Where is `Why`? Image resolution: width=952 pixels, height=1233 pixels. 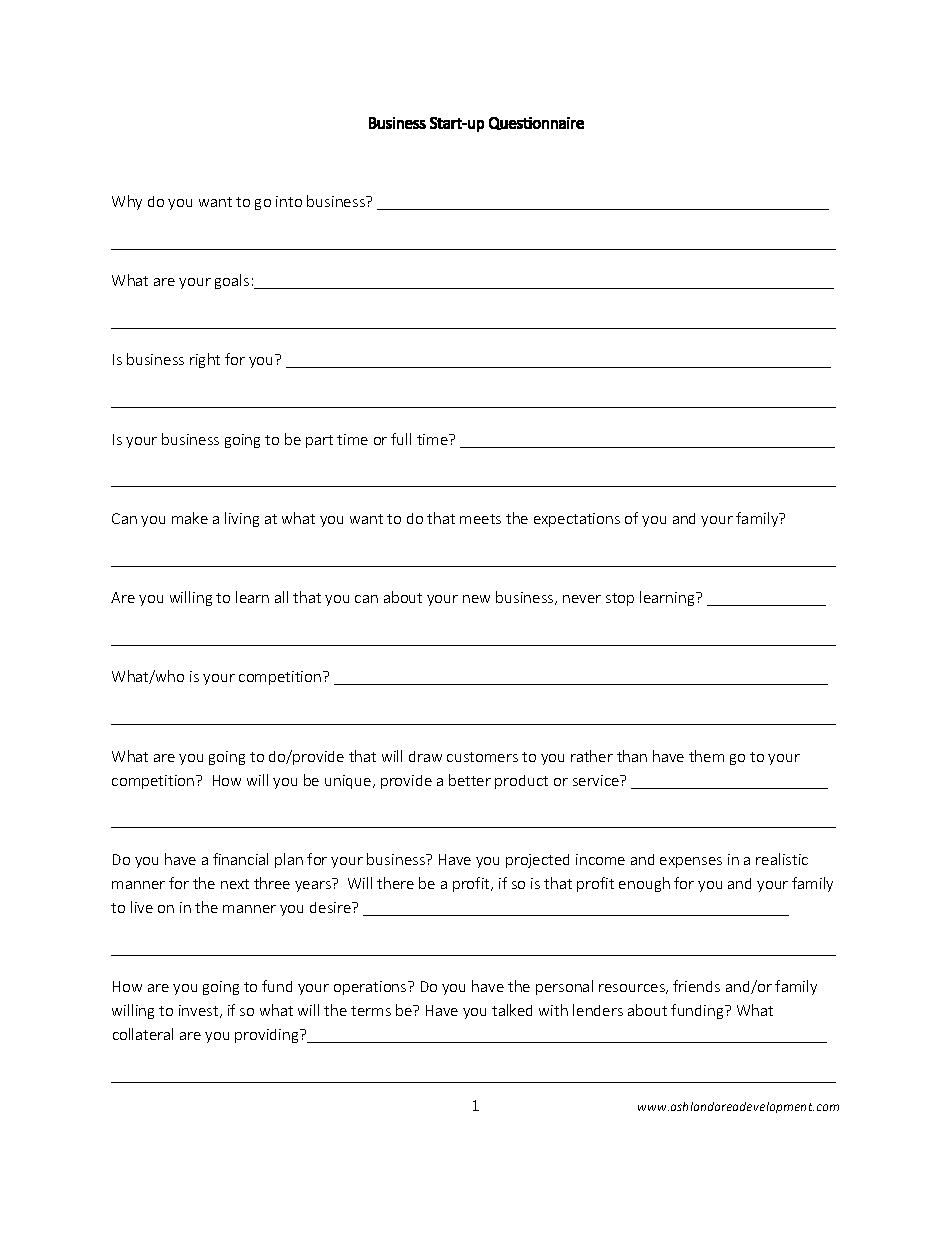 Why is located at coordinates (127, 202).
